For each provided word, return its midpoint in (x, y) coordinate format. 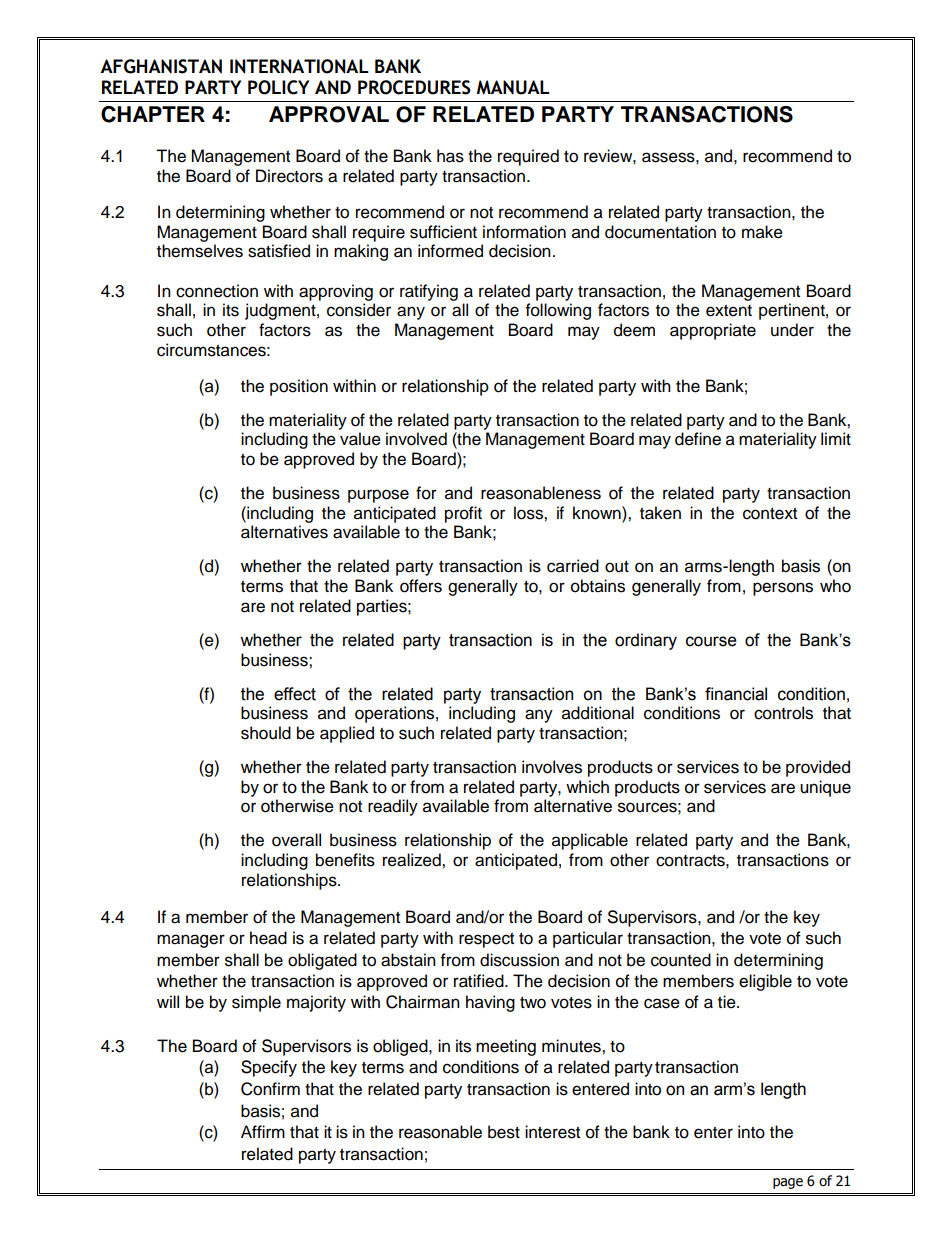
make (762, 232)
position (299, 387)
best (504, 1132)
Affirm (263, 1131)
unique (825, 788)
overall (296, 840)
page (788, 1183)
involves (552, 767)
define (698, 439)
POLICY (278, 87)
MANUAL (513, 87)
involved (416, 439)
